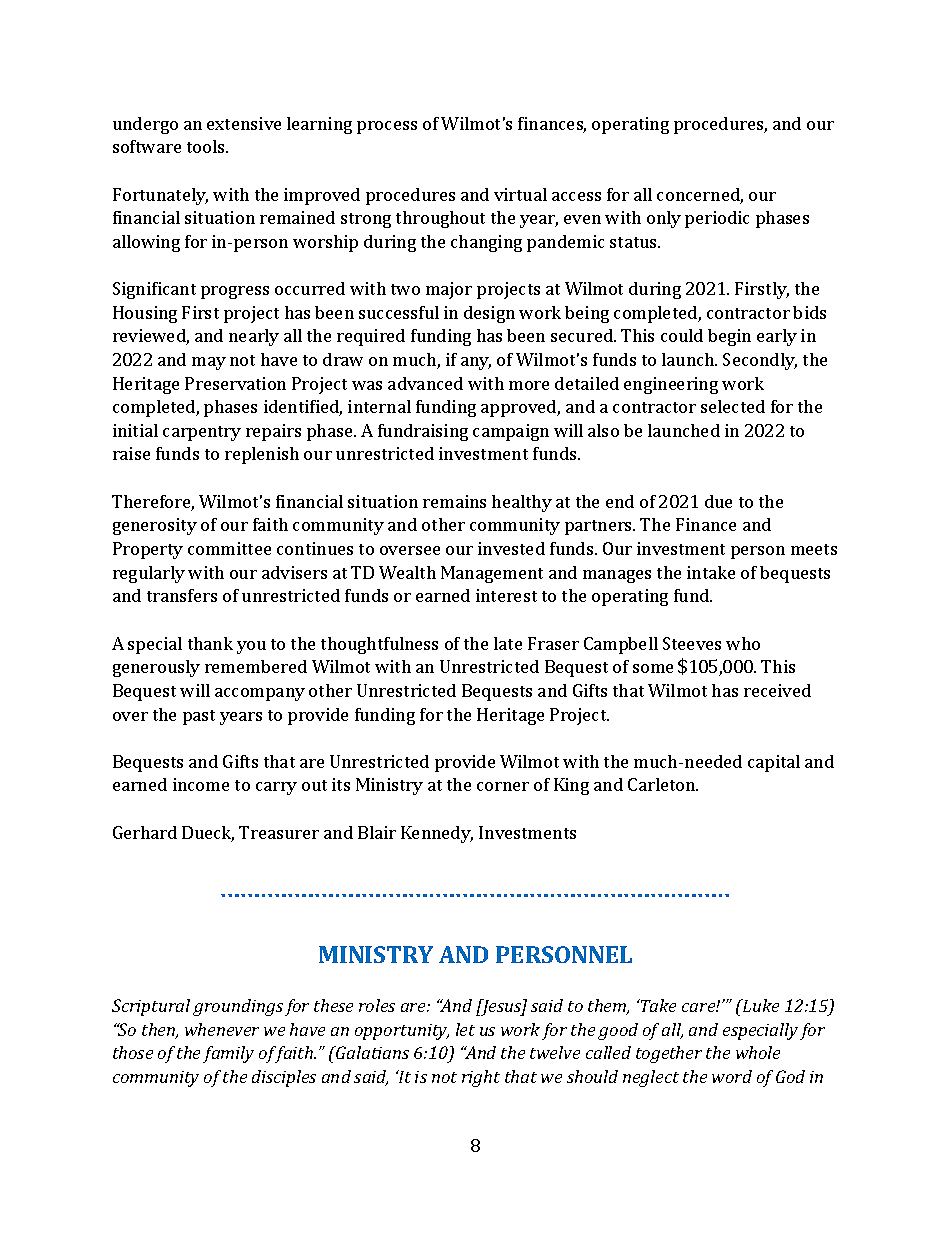 Image resolution: width=952 pixels, height=1233 pixels. I want to click on family, so click(228, 1054).
